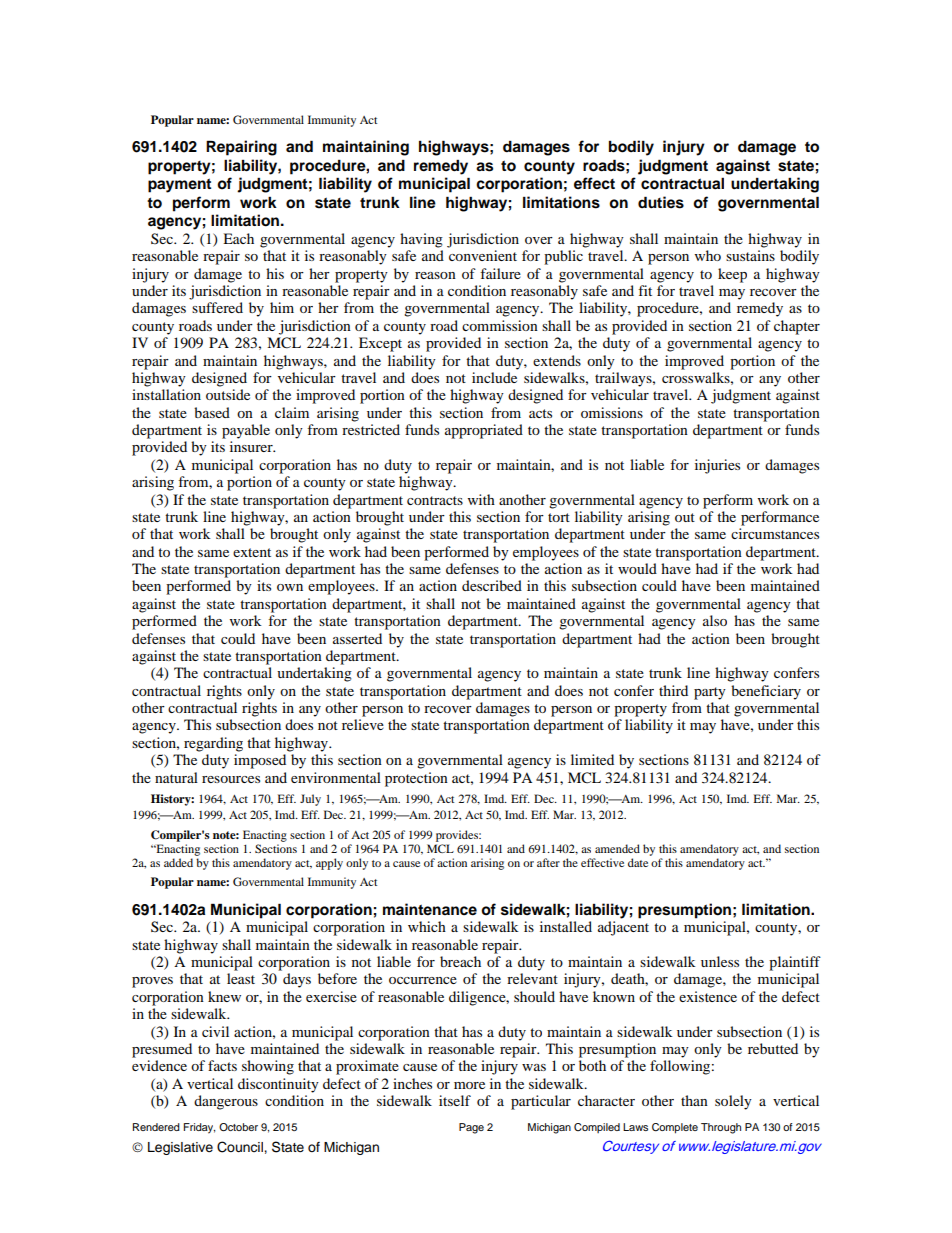 This page has height=1233, width=952. Describe the element at coordinates (179, 185) in the page. I see `payment` at that location.
